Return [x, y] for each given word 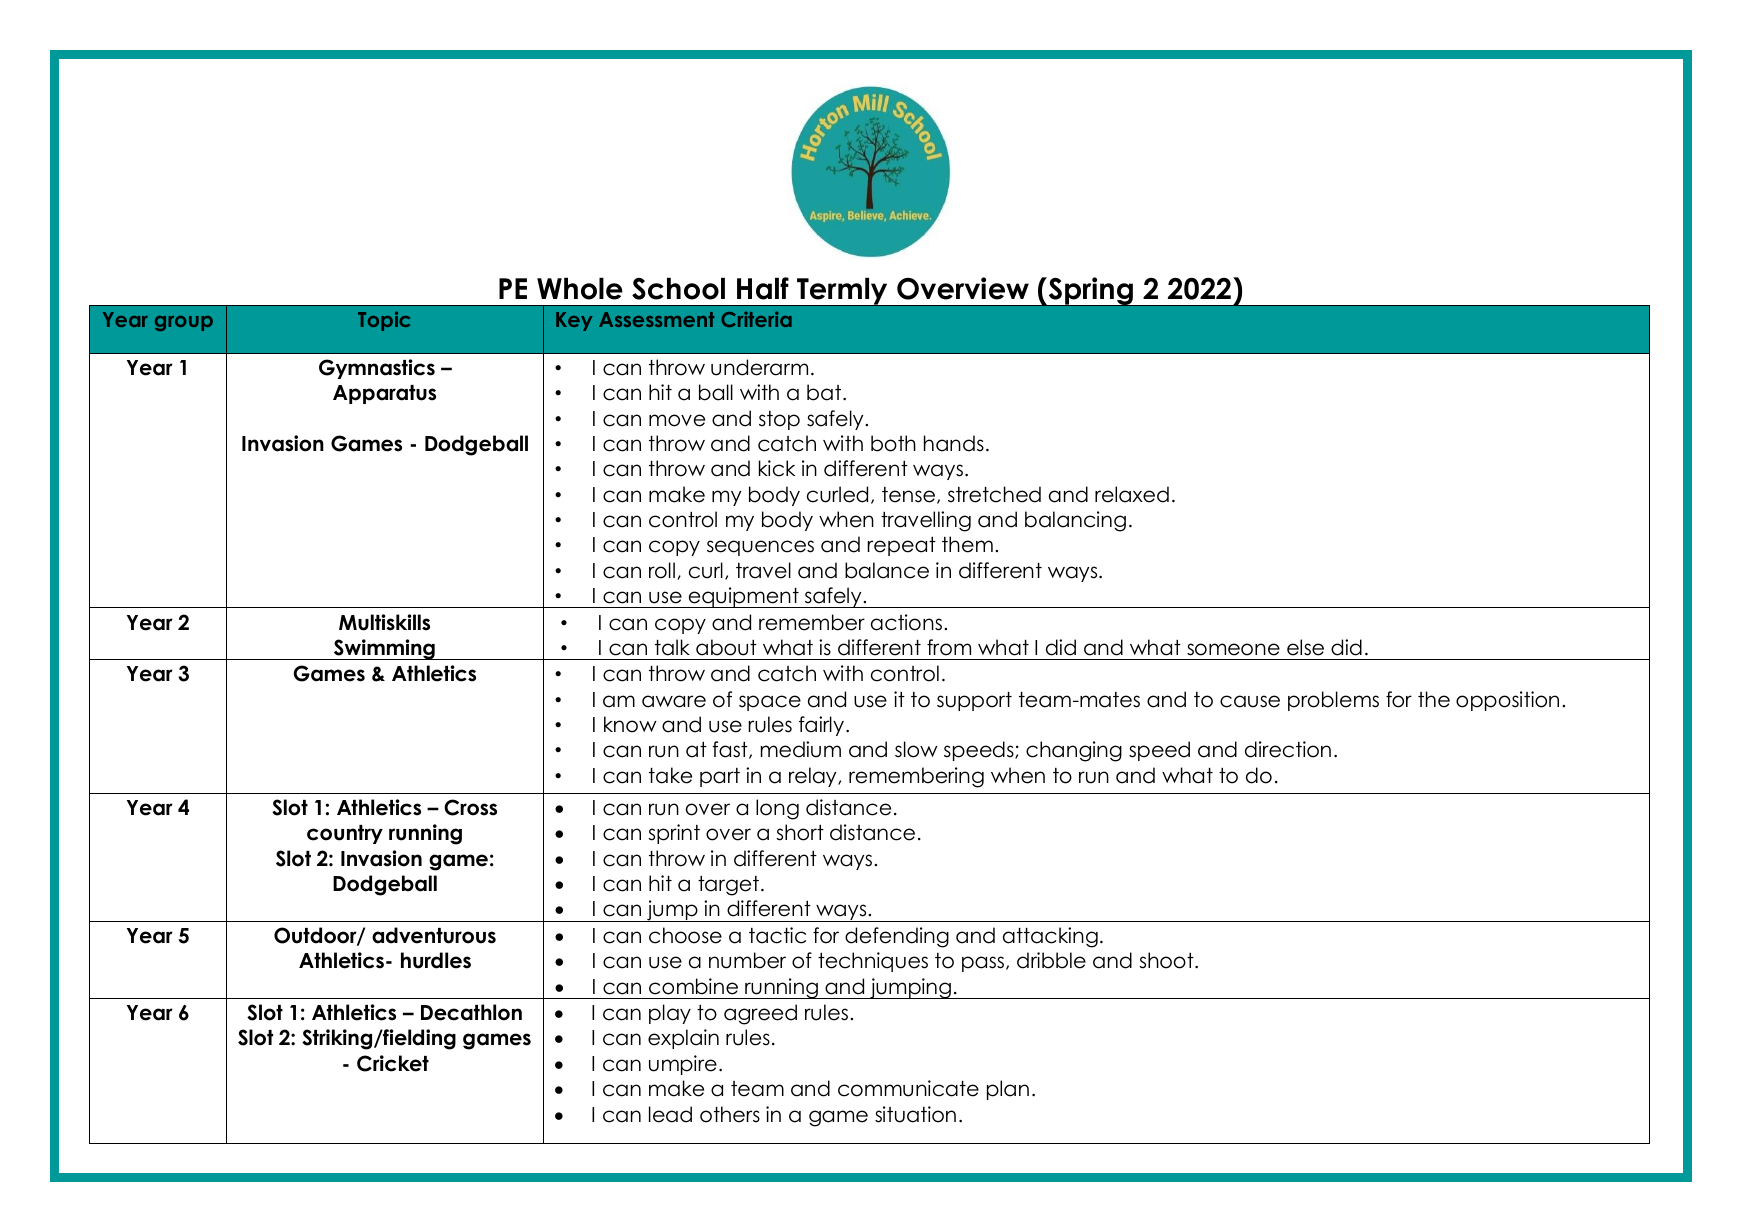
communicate [908, 1088]
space [770, 703]
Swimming [384, 649]
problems [1333, 701]
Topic [384, 321]
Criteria [756, 319]
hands [954, 443]
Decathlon [471, 1012]
